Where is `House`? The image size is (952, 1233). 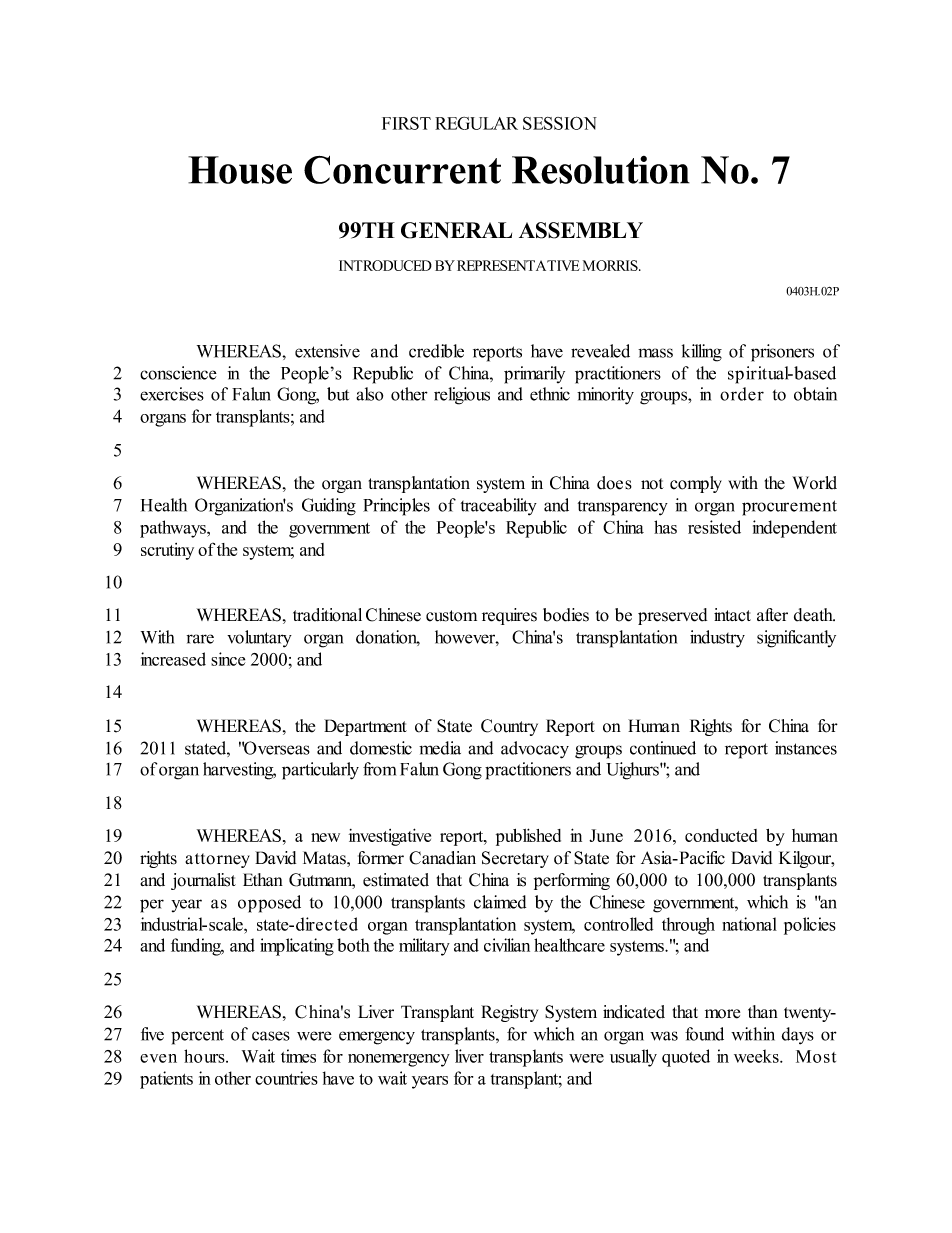 House is located at coordinates (240, 170).
